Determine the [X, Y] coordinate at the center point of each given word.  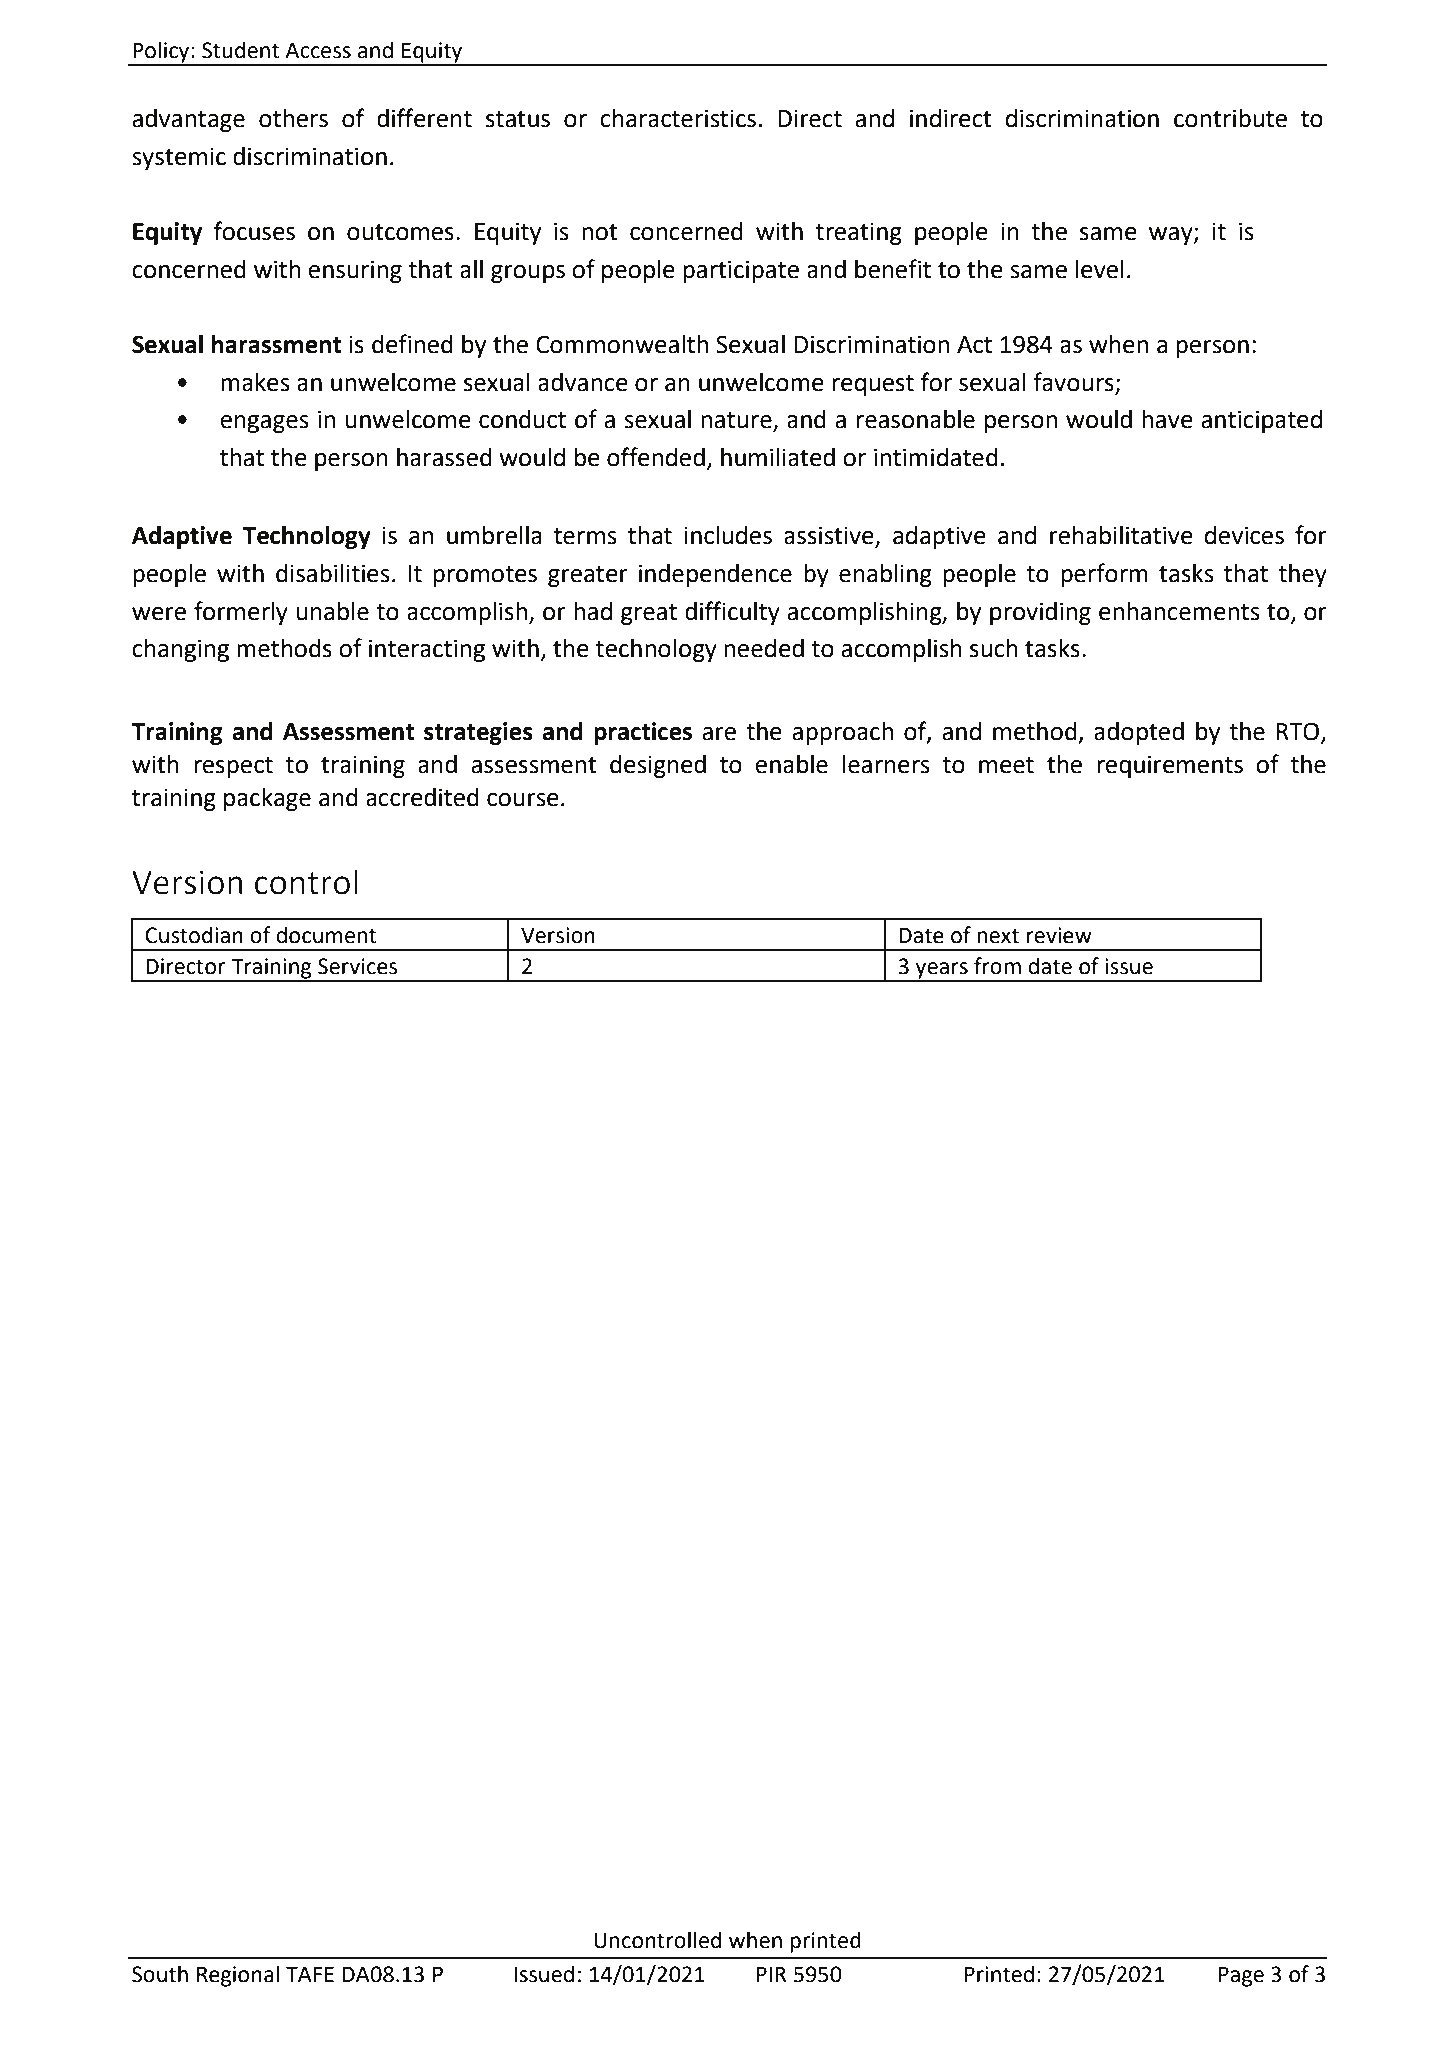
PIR [771, 1974]
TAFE [310, 1974]
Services [357, 966]
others [293, 118]
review [1059, 935]
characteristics [678, 118]
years [942, 971]
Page [1241, 1976]
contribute [1230, 118]
